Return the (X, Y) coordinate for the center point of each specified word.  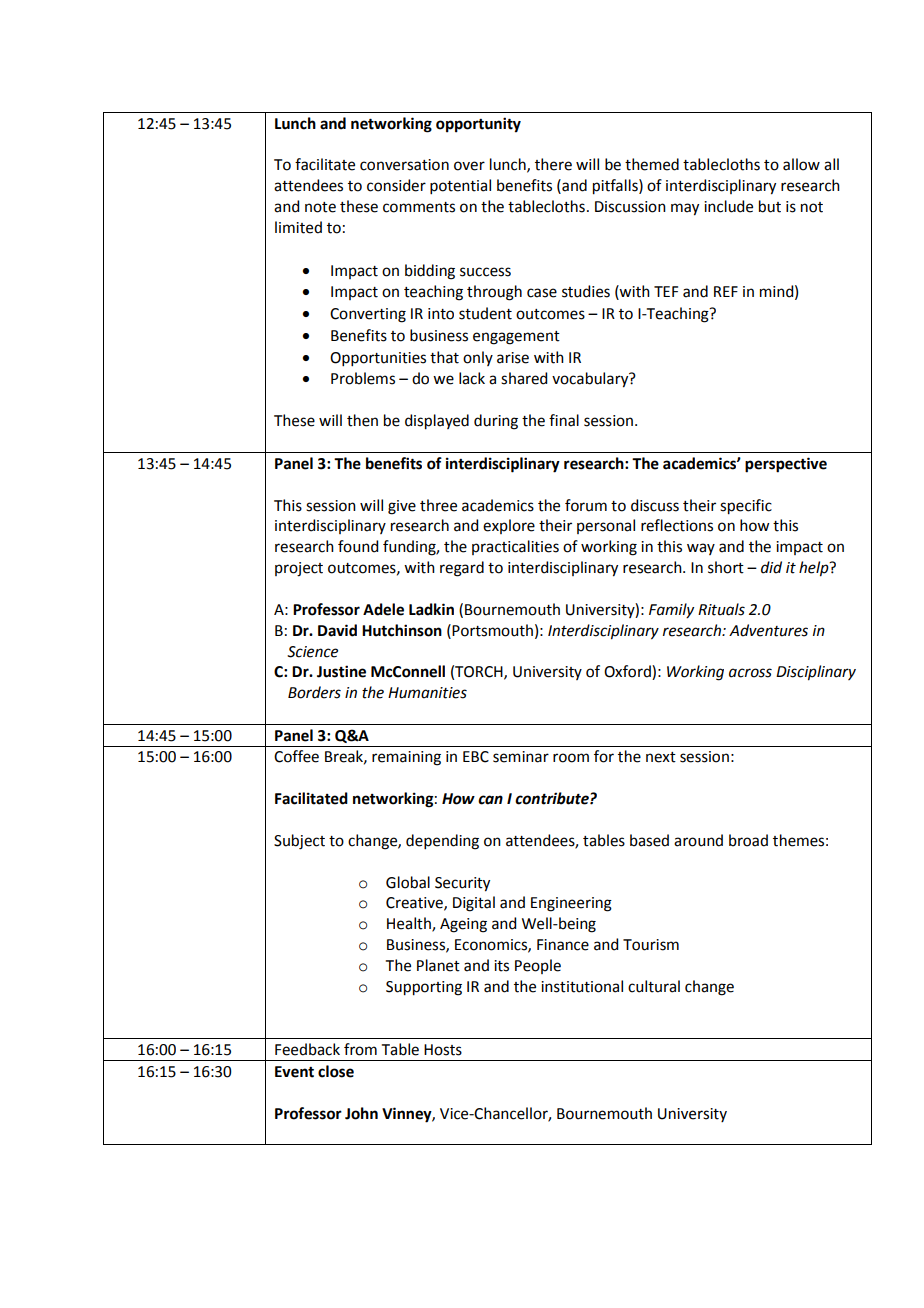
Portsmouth (492, 630)
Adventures (768, 630)
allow (801, 164)
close (336, 1071)
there (553, 164)
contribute (553, 798)
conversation (404, 165)
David (337, 630)
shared (524, 378)
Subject (299, 842)
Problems (363, 378)
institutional (582, 986)
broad (748, 840)
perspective (786, 465)
